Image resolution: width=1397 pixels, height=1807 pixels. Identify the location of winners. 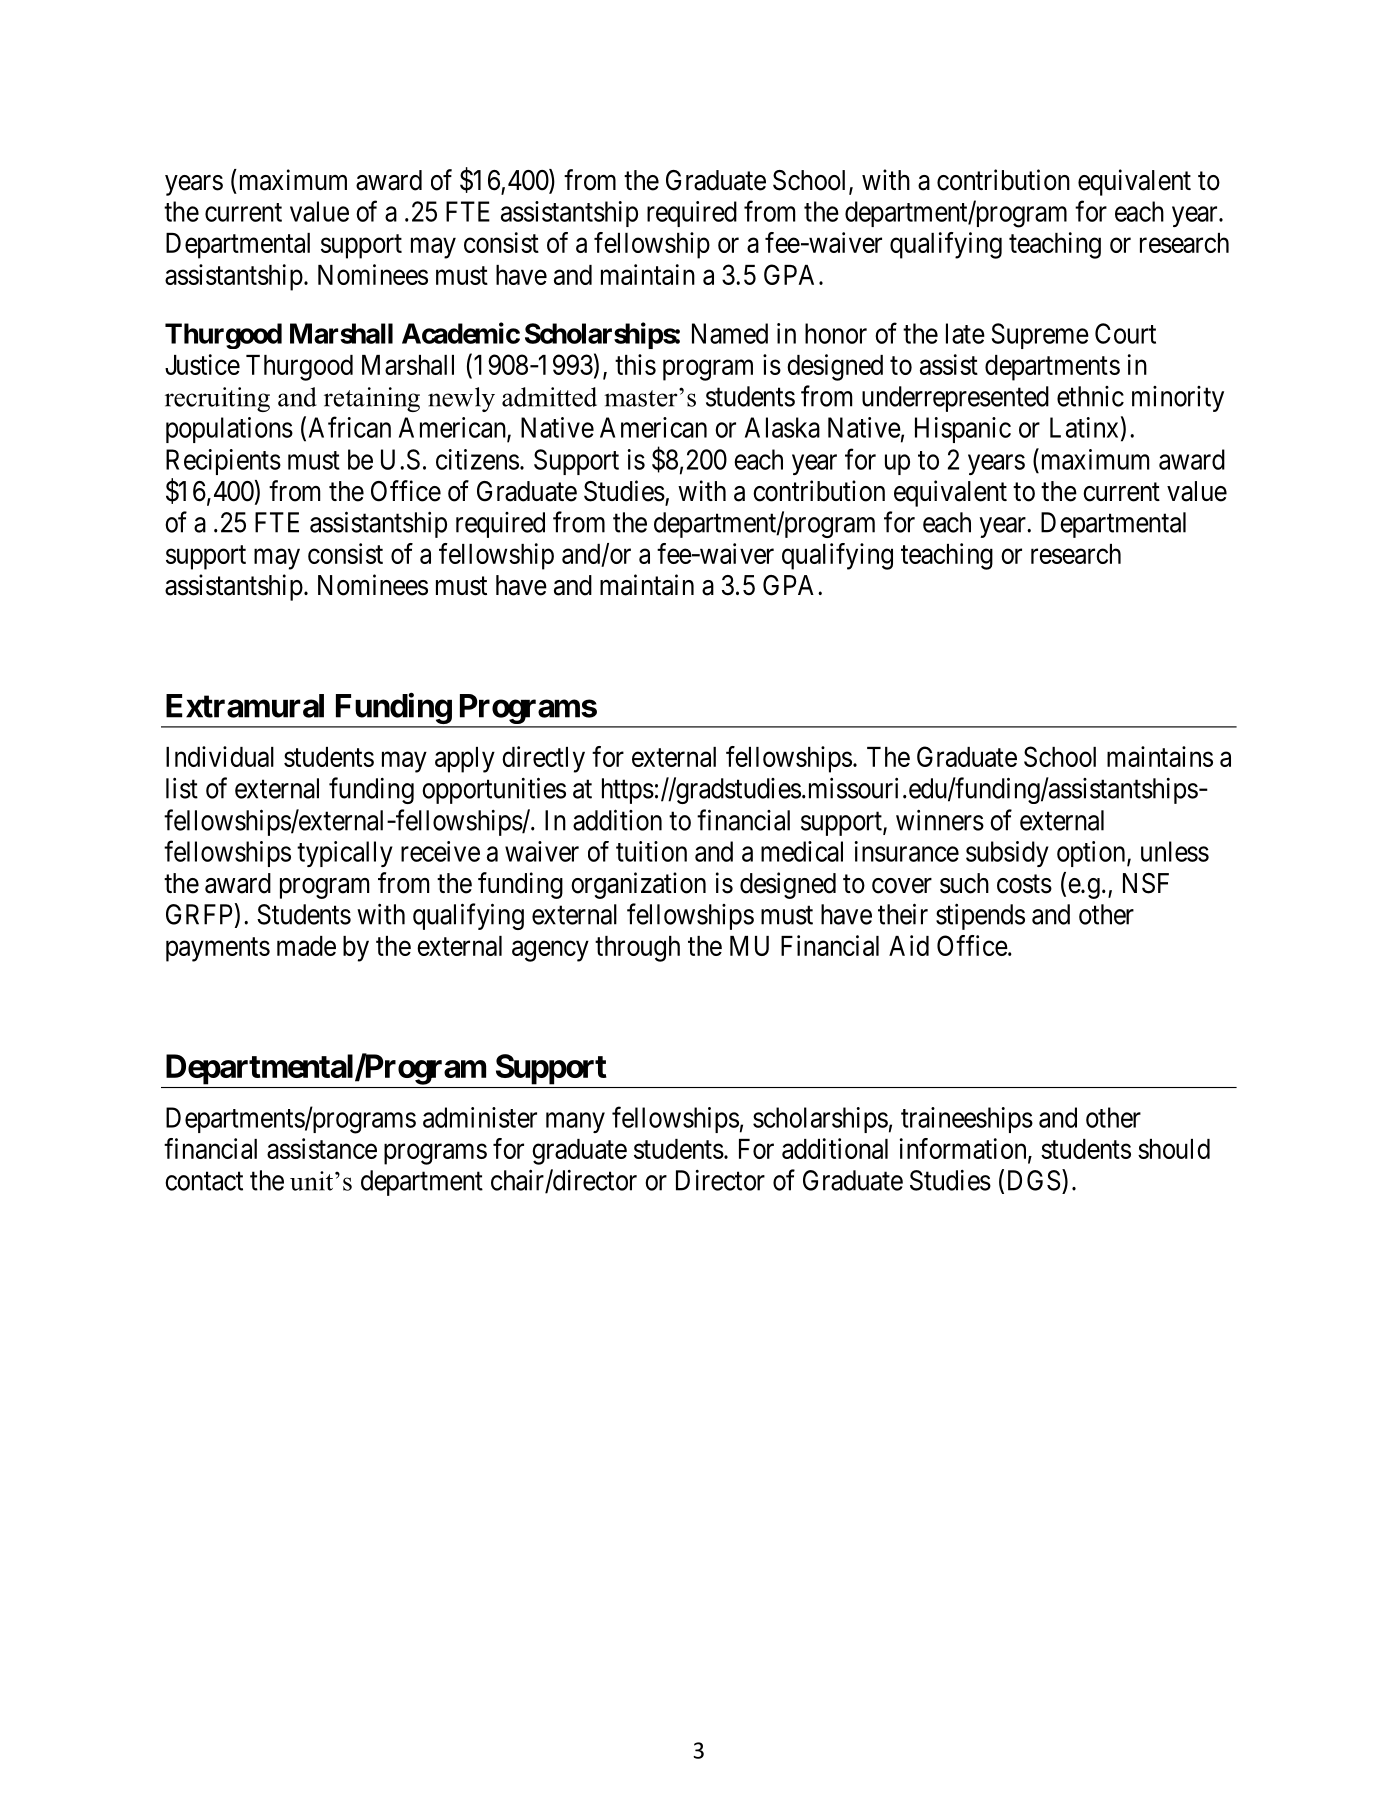
(940, 820).
